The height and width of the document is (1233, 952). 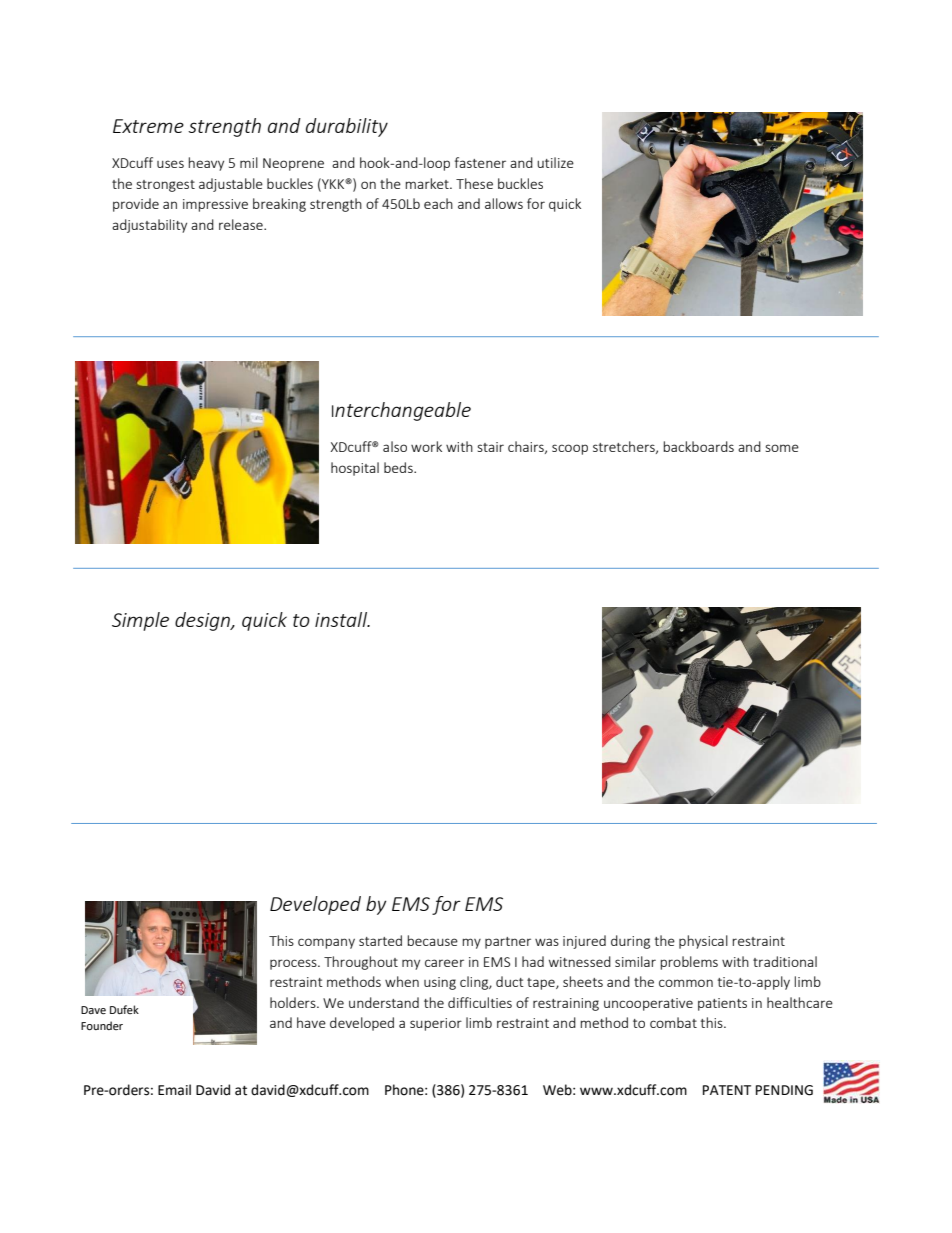 What do you see at coordinates (342, 619) in the document?
I see `install` at bounding box center [342, 619].
